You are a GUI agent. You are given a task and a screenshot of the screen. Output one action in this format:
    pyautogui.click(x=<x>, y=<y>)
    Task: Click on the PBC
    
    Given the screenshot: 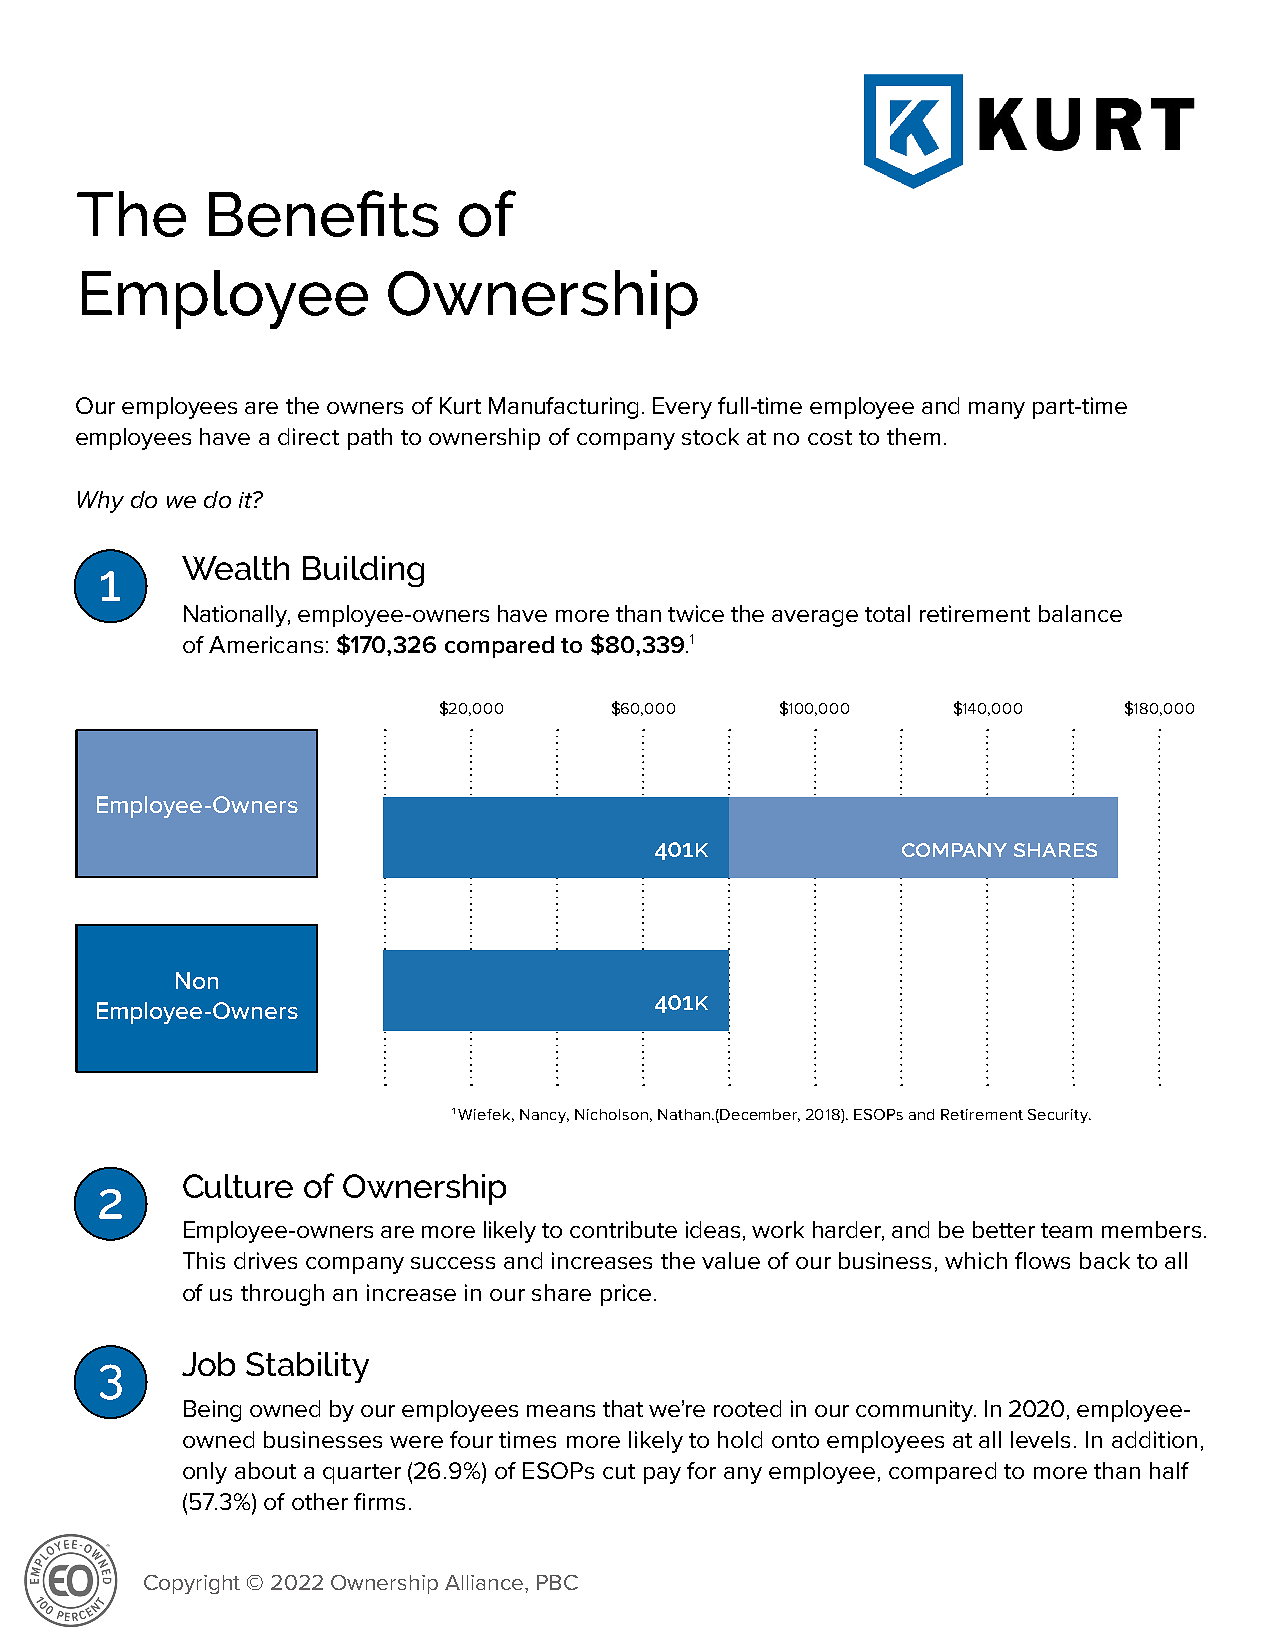 What is the action you would take?
    pyautogui.click(x=557, y=1582)
